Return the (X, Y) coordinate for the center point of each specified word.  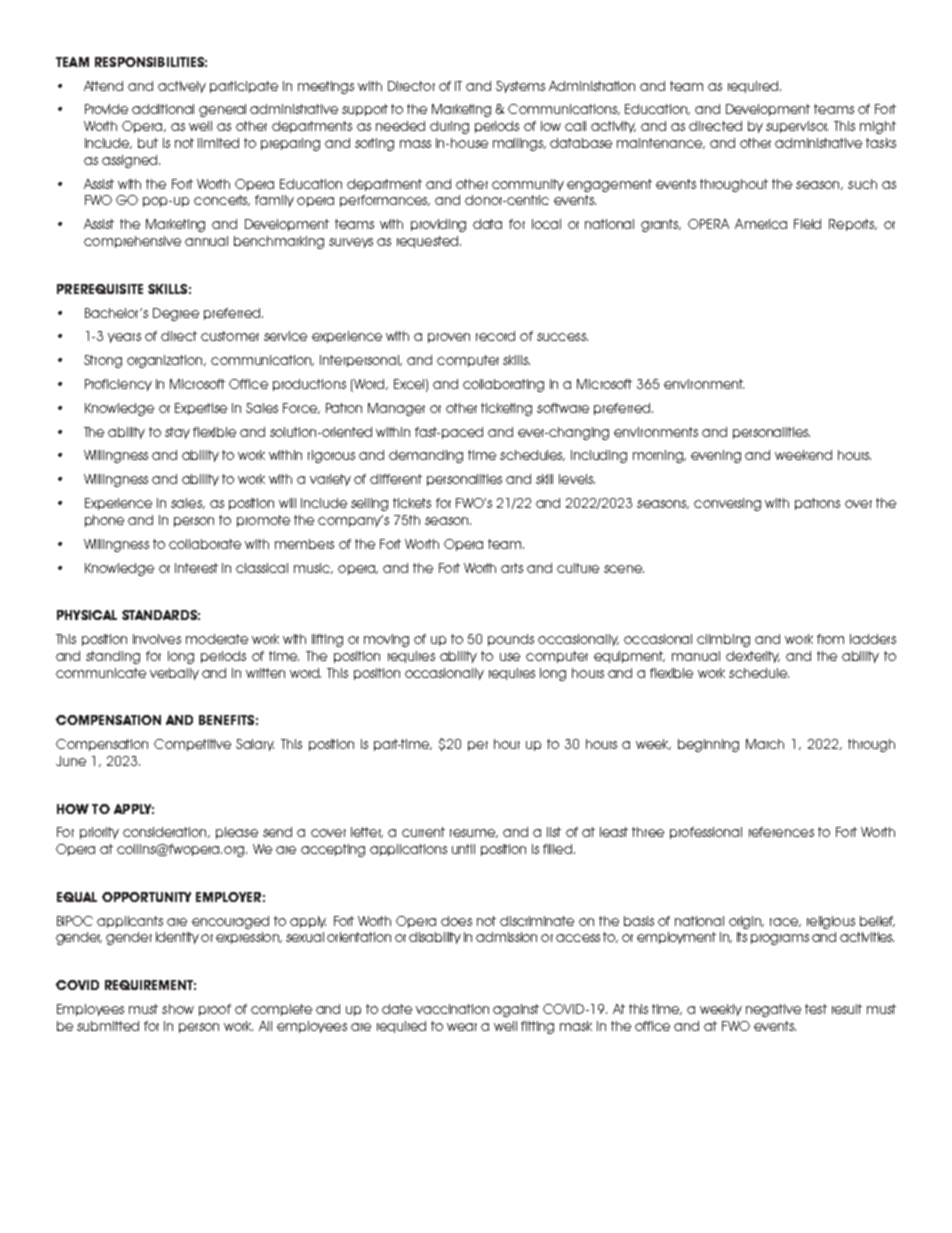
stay (177, 433)
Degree (176, 314)
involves (157, 639)
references (781, 832)
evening (716, 456)
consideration (166, 832)
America (761, 224)
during (449, 127)
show (178, 1009)
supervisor (797, 127)
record (495, 336)
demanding (426, 456)
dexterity (753, 657)
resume (474, 833)
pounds (511, 640)
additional (163, 109)
